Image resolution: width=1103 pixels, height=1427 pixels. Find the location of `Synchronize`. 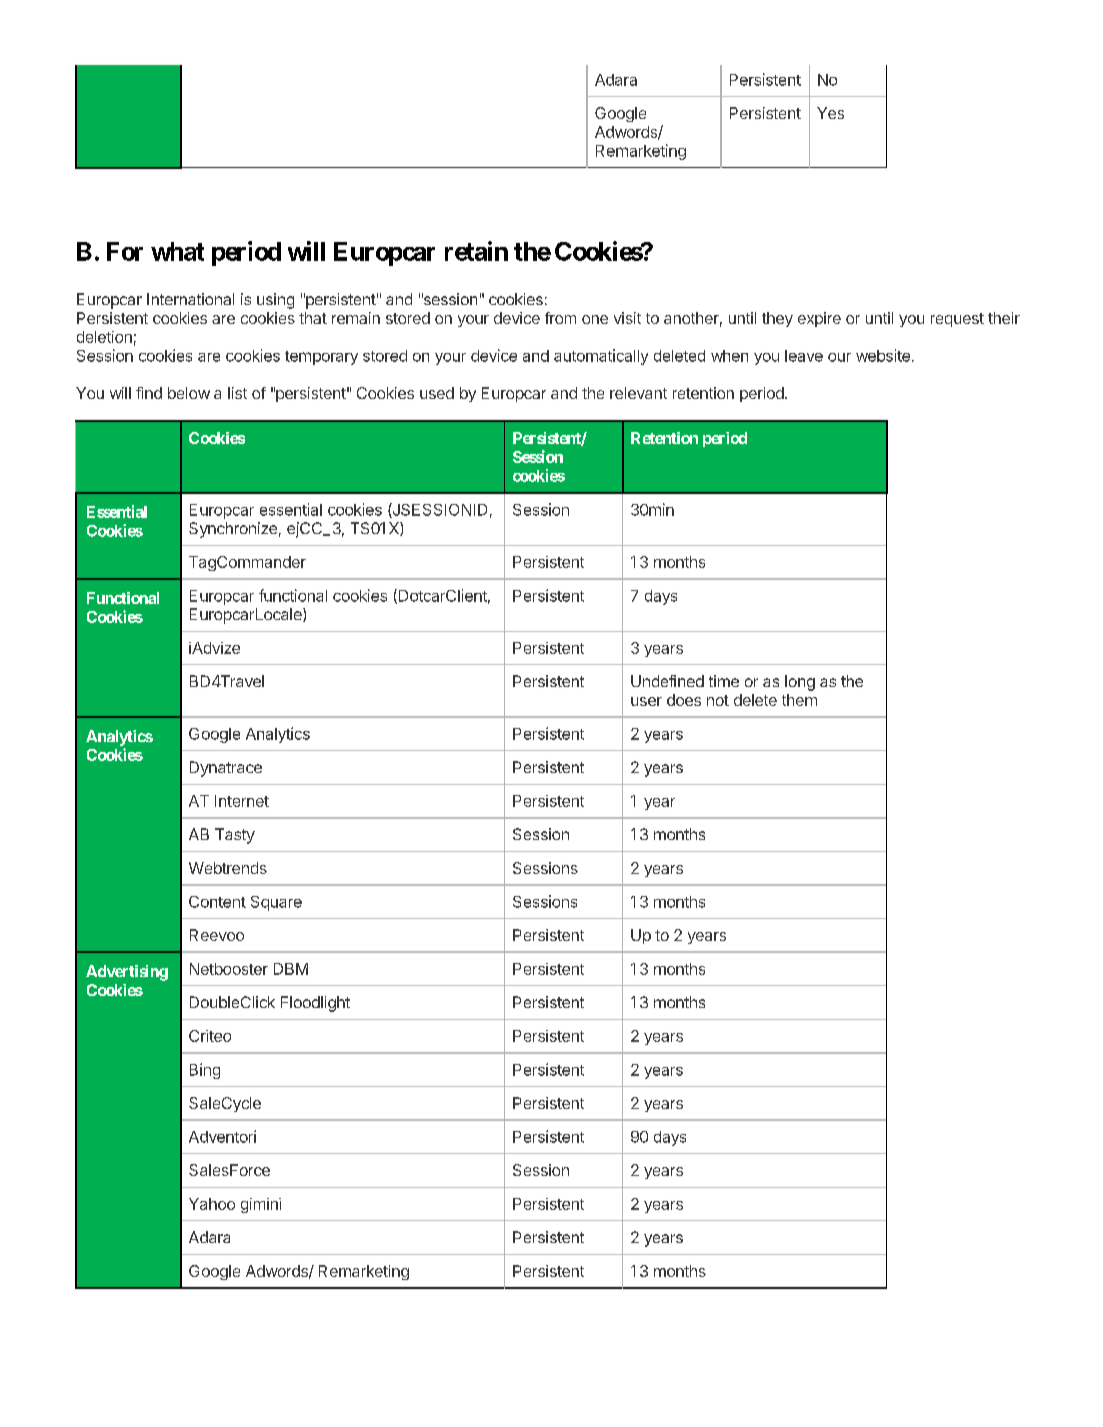

Synchronize is located at coordinates (233, 530).
